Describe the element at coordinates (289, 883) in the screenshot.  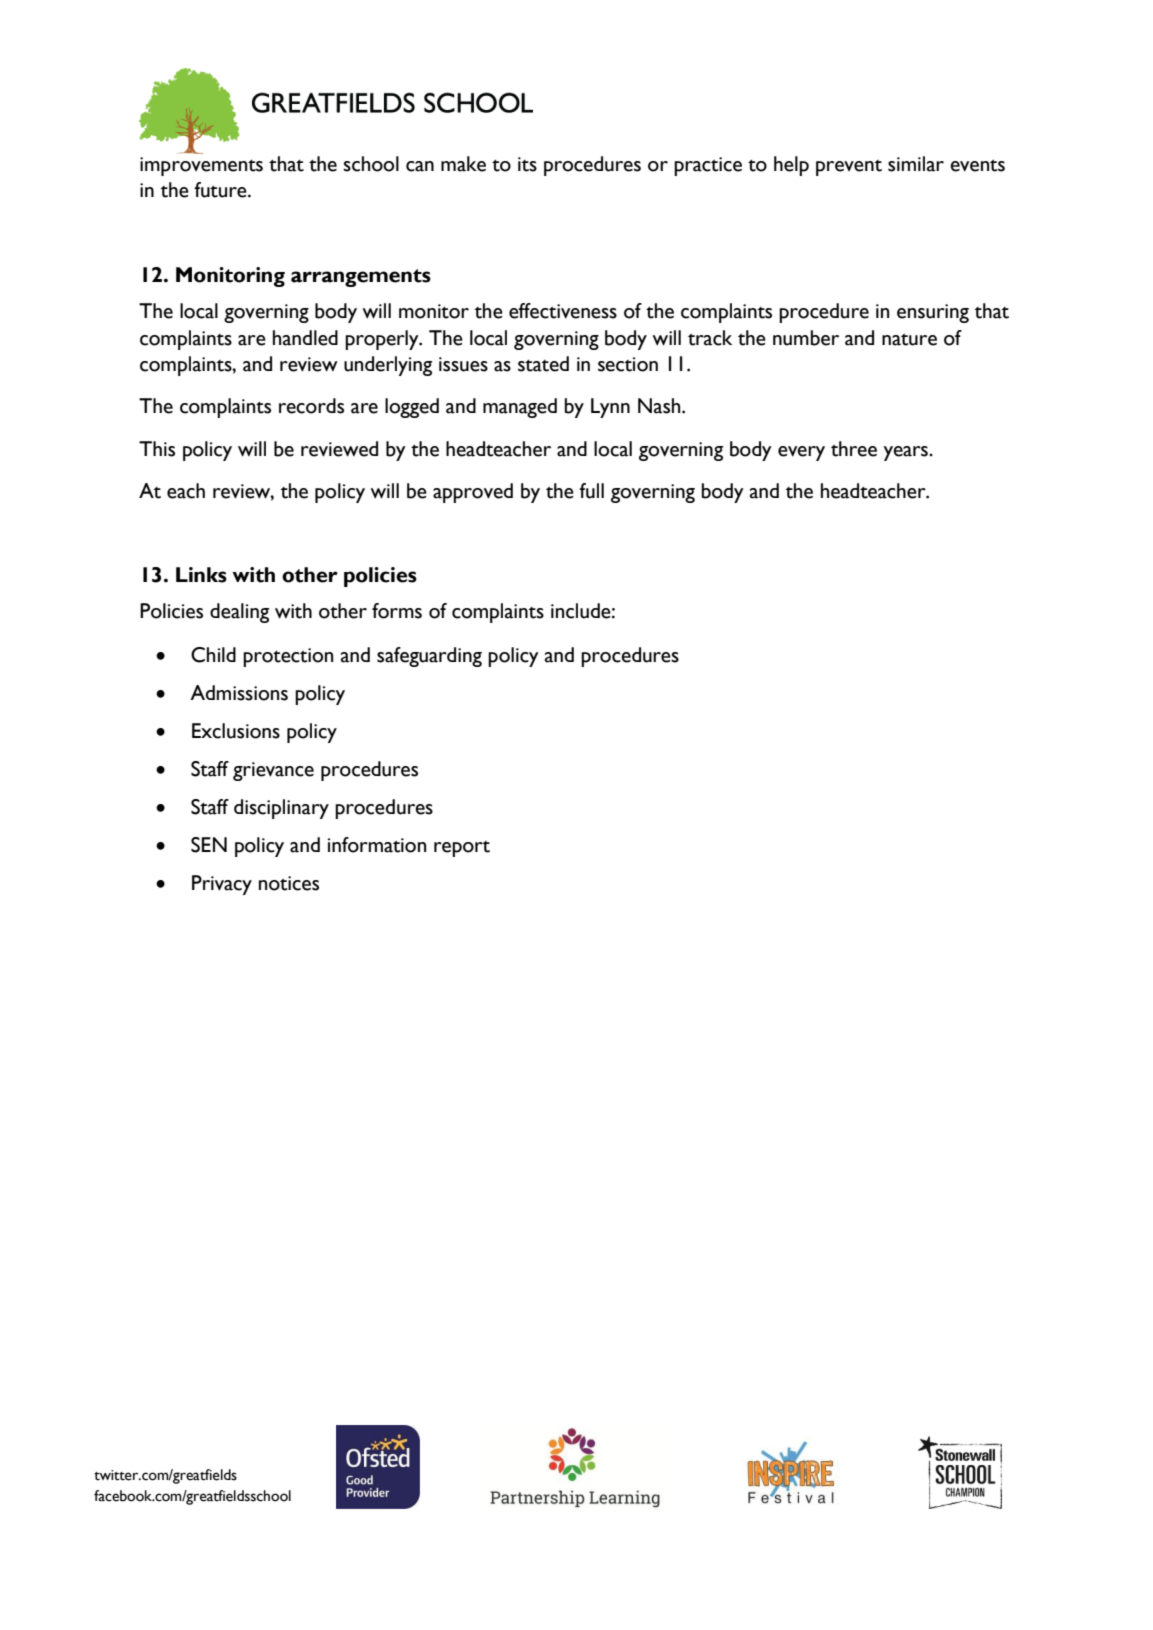
I see `notices` at that location.
